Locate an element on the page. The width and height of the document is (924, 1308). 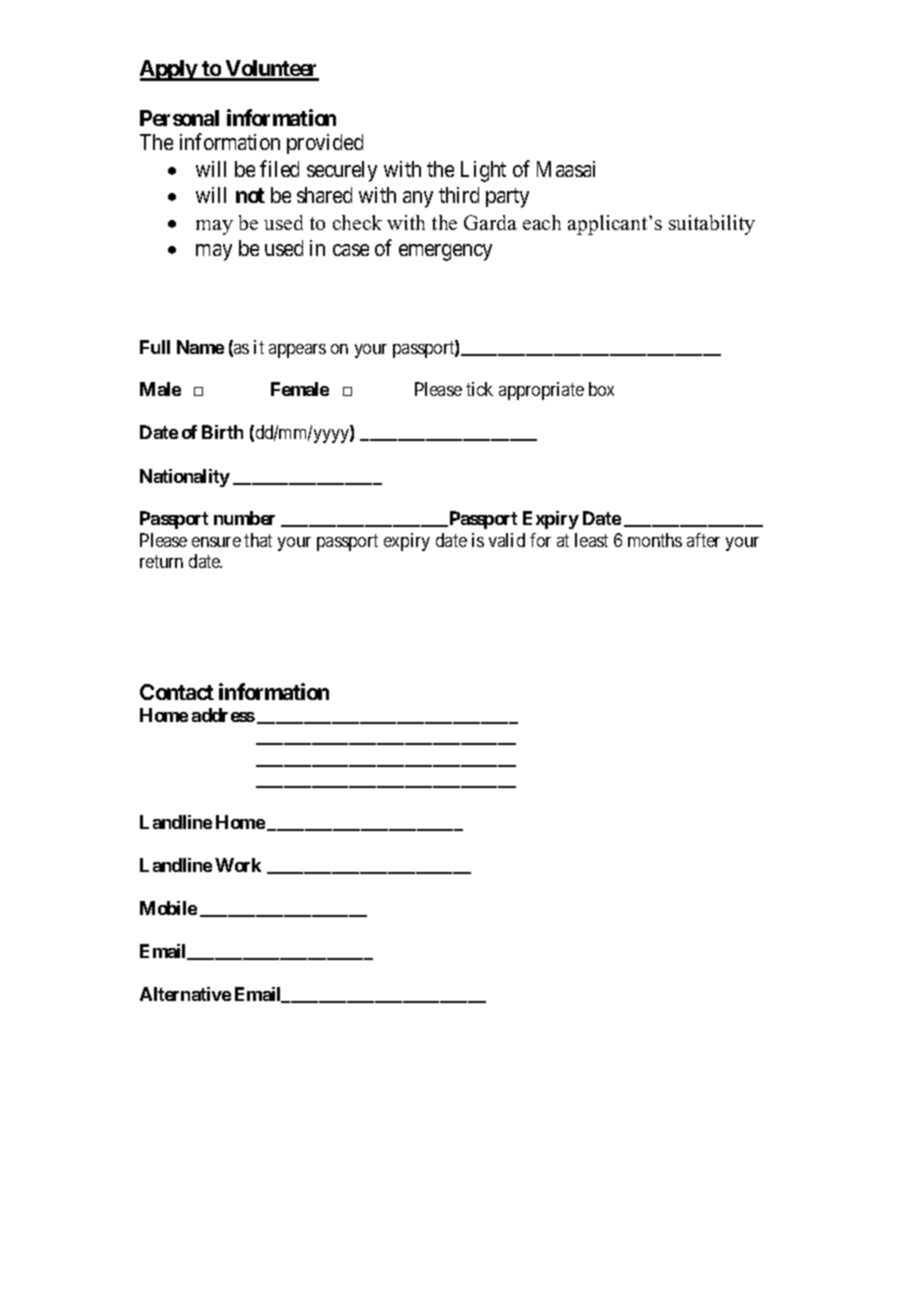
Personal is located at coordinates (179, 118).
